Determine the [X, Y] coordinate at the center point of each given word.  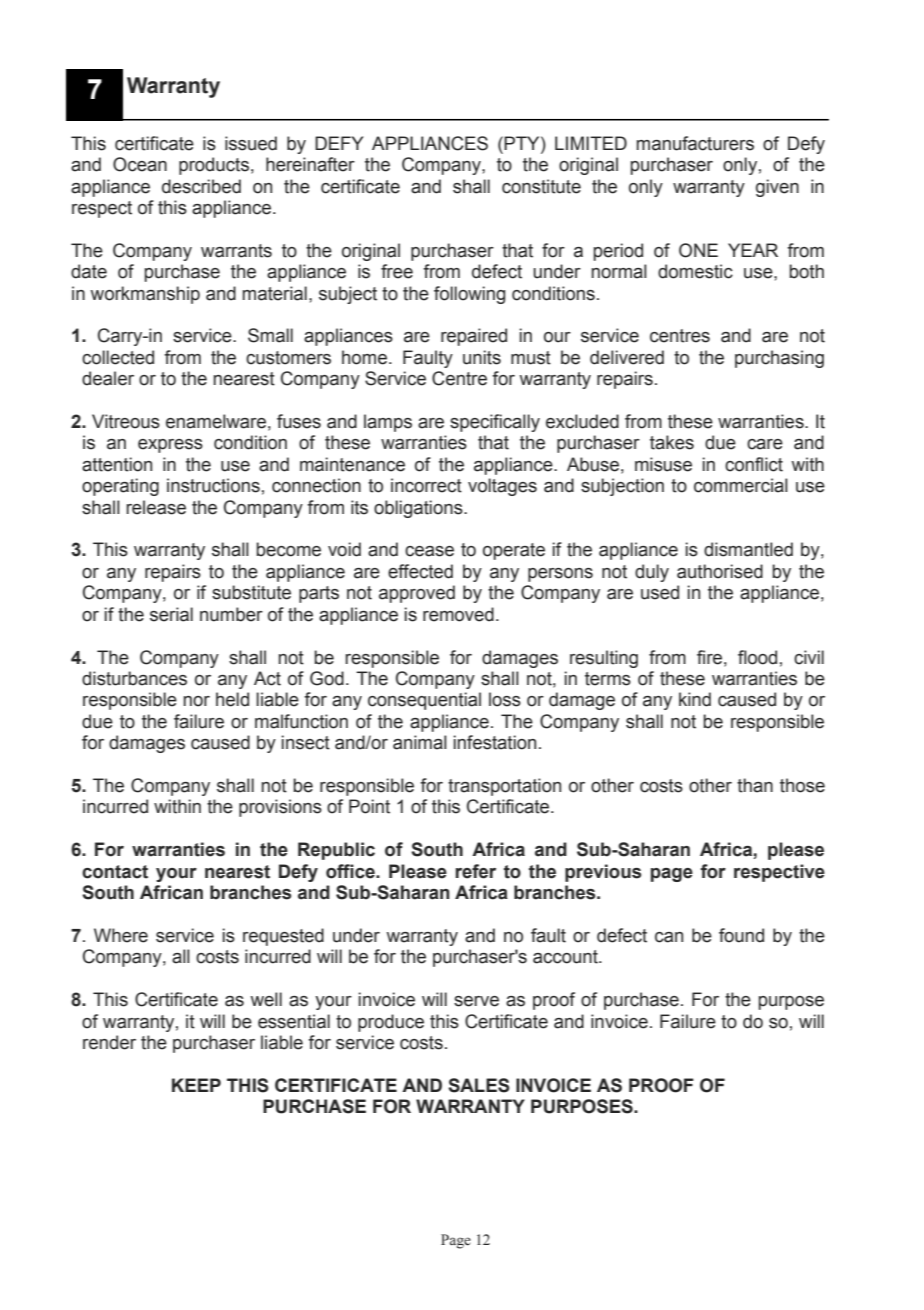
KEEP [196, 1085]
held [232, 699]
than [755, 785]
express [170, 446]
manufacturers [695, 143]
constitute [541, 186]
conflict [754, 464]
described [201, 186]
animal [420, 742]
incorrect [426, 485]
